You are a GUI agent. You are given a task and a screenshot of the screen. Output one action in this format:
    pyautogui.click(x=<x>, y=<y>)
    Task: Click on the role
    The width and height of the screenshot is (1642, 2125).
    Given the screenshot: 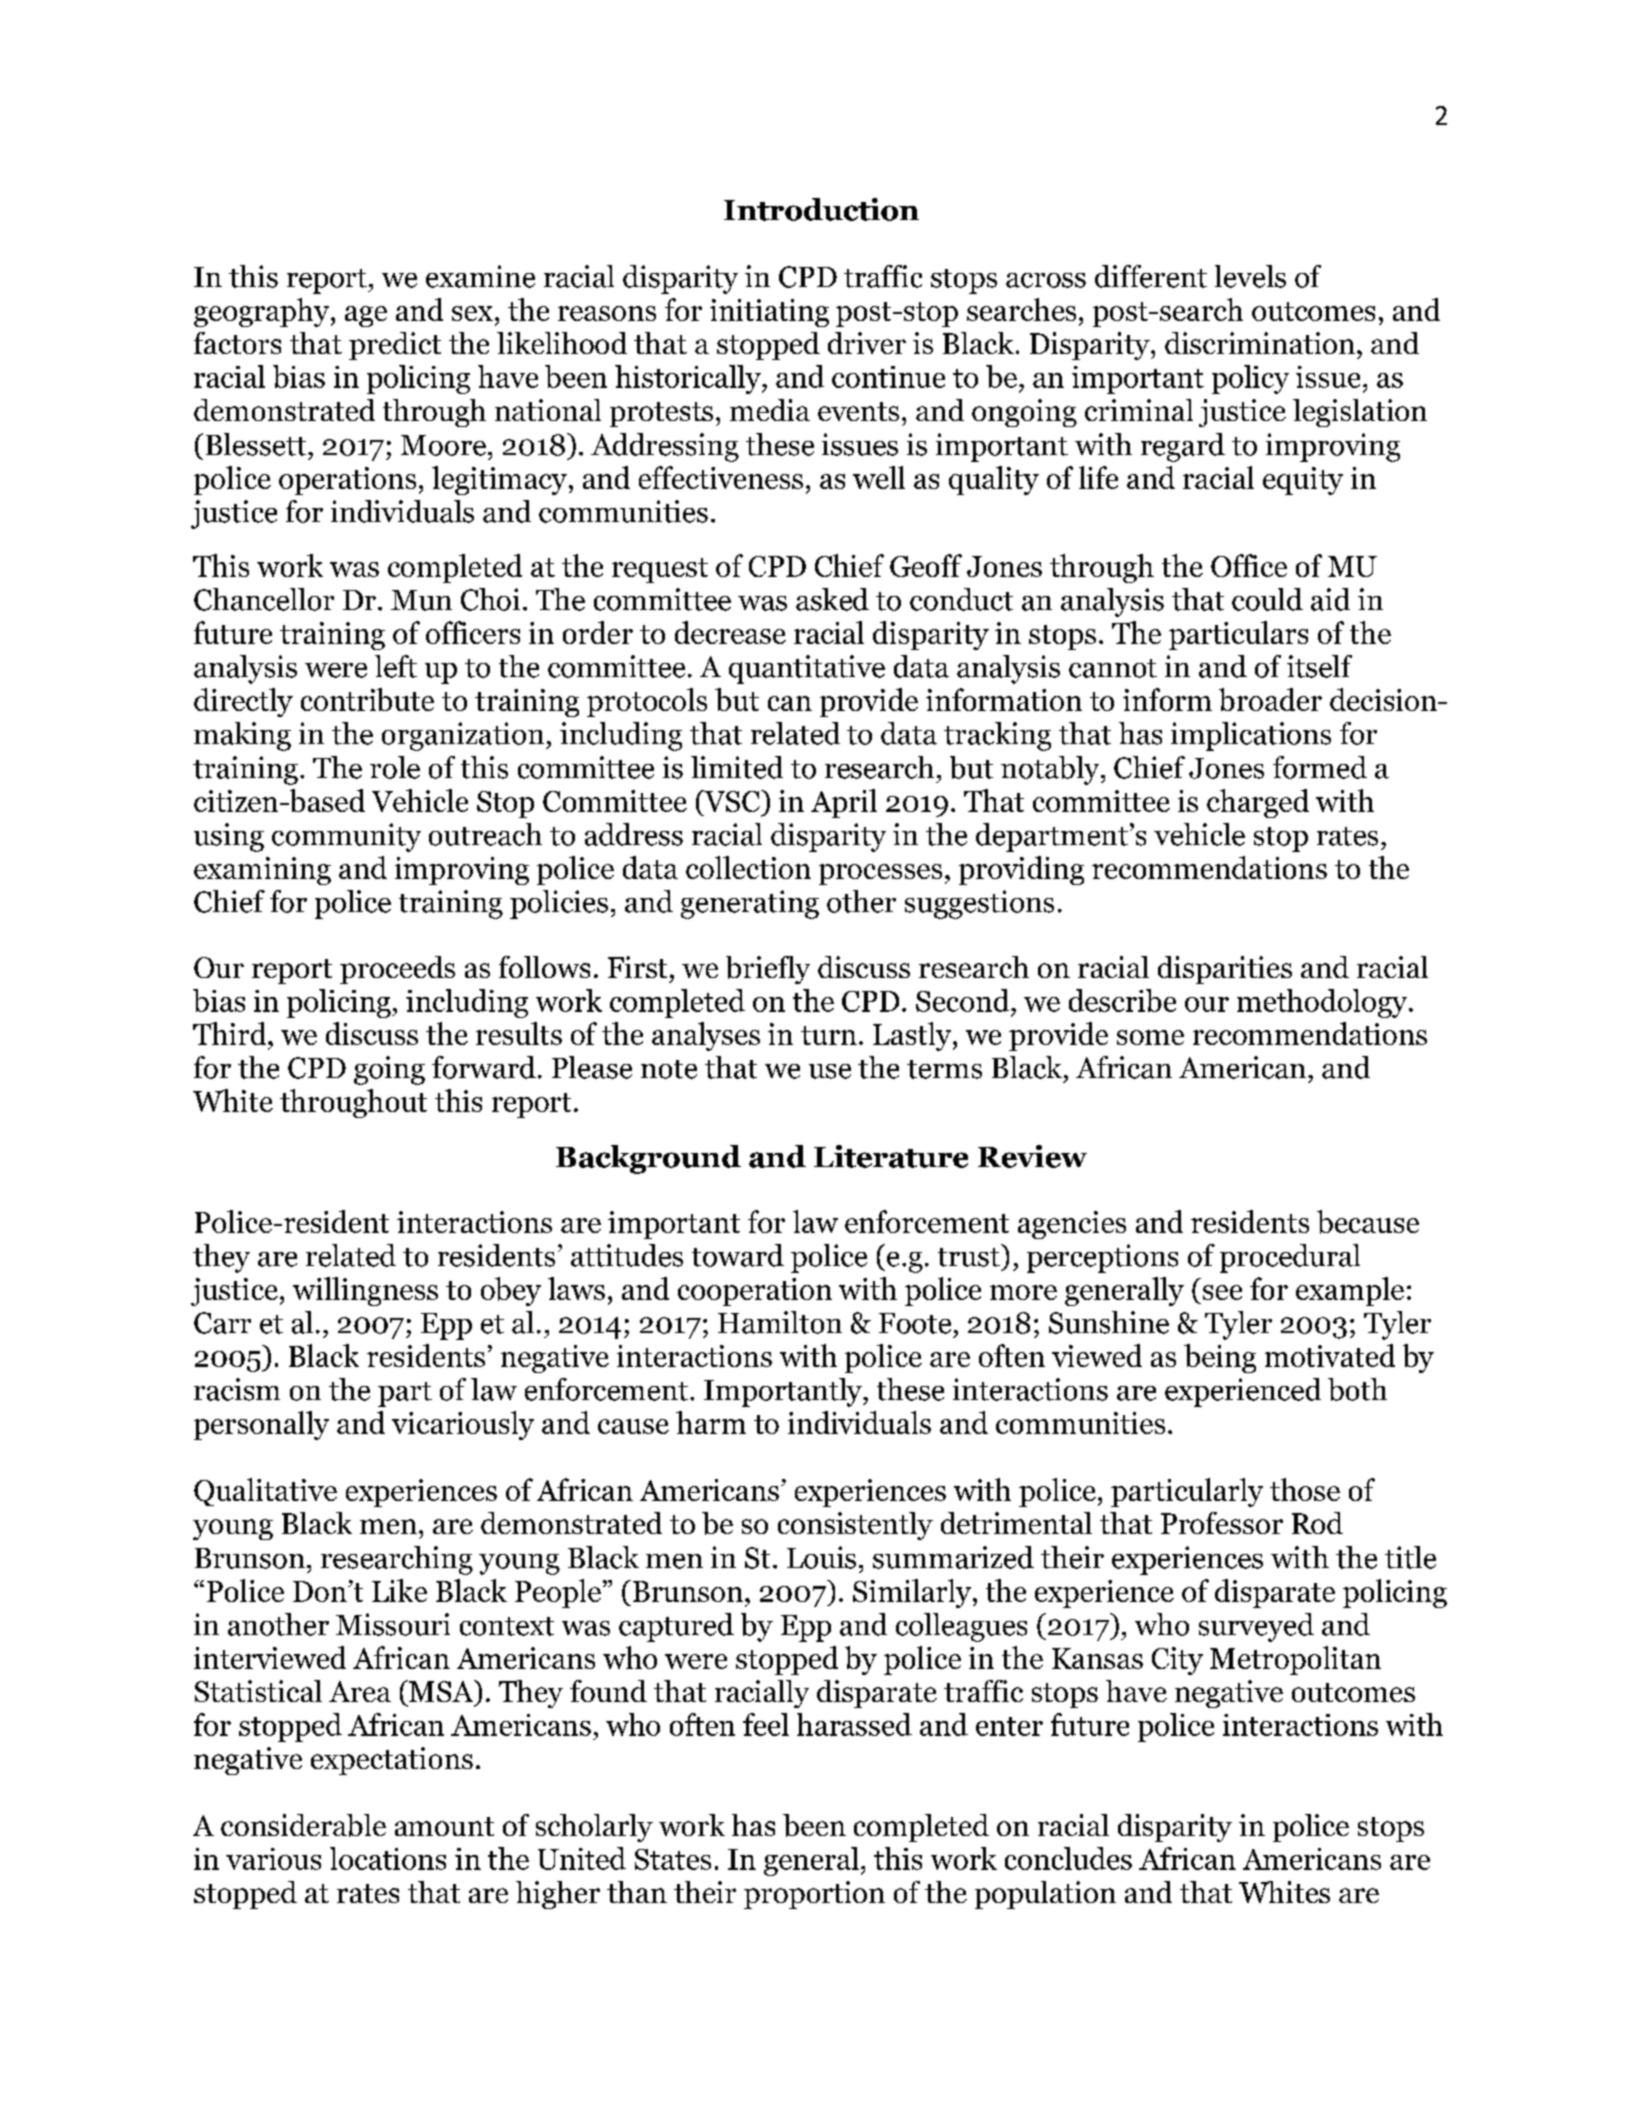 What is the action you would take?
    pyautogui.click(x=395, y=767)
